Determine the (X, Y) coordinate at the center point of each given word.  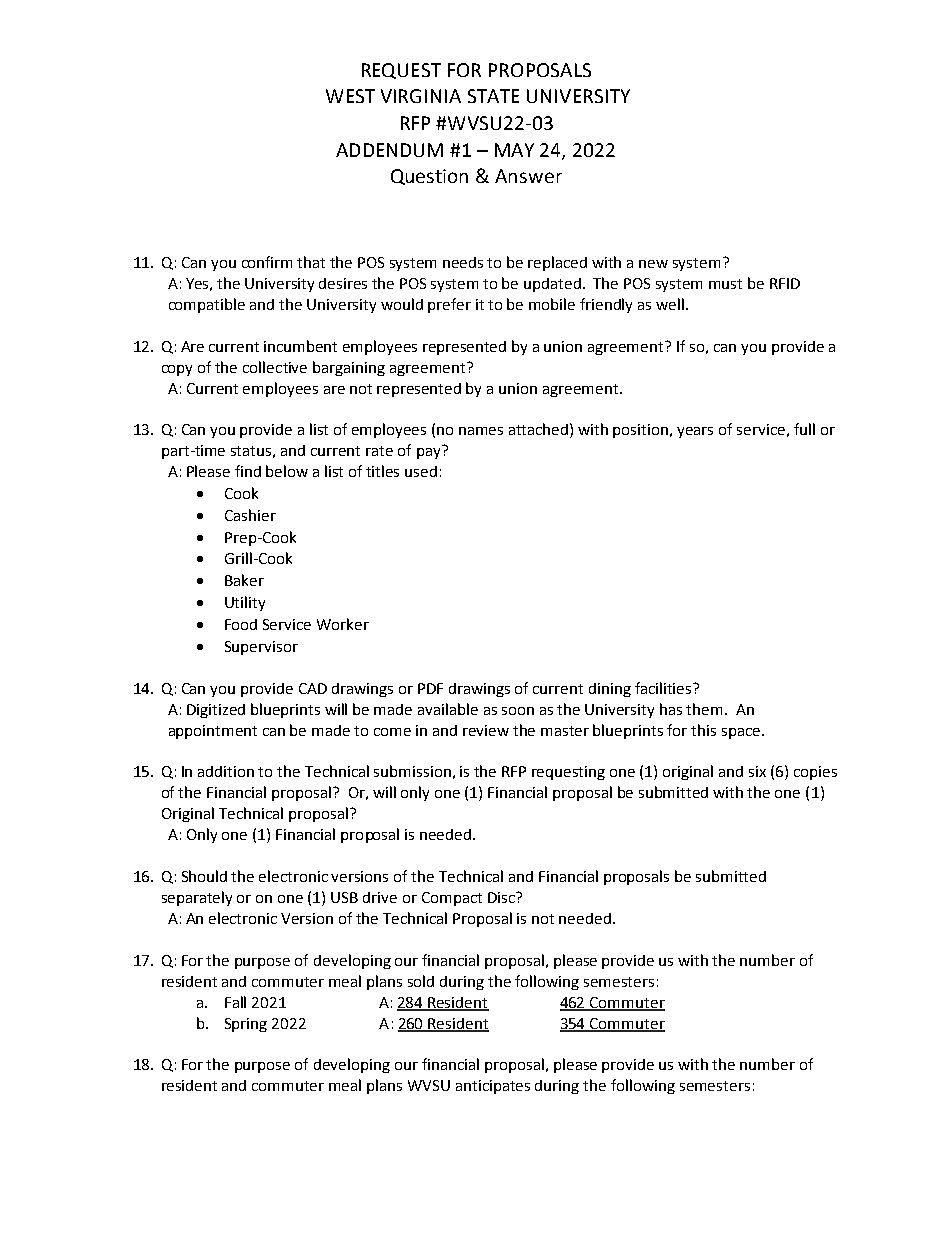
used (421, 471)
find (248, 471)
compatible (207, 305)
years (695, 432)
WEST (350, 96)
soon (518, 711)
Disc (502, 897)
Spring (246, 1025)
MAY (514, 150)
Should (204, 876)
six (757, 771)
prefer (449, 305)
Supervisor (261, 648)
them (704, 709)
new (653, 264)
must (725, 284)
